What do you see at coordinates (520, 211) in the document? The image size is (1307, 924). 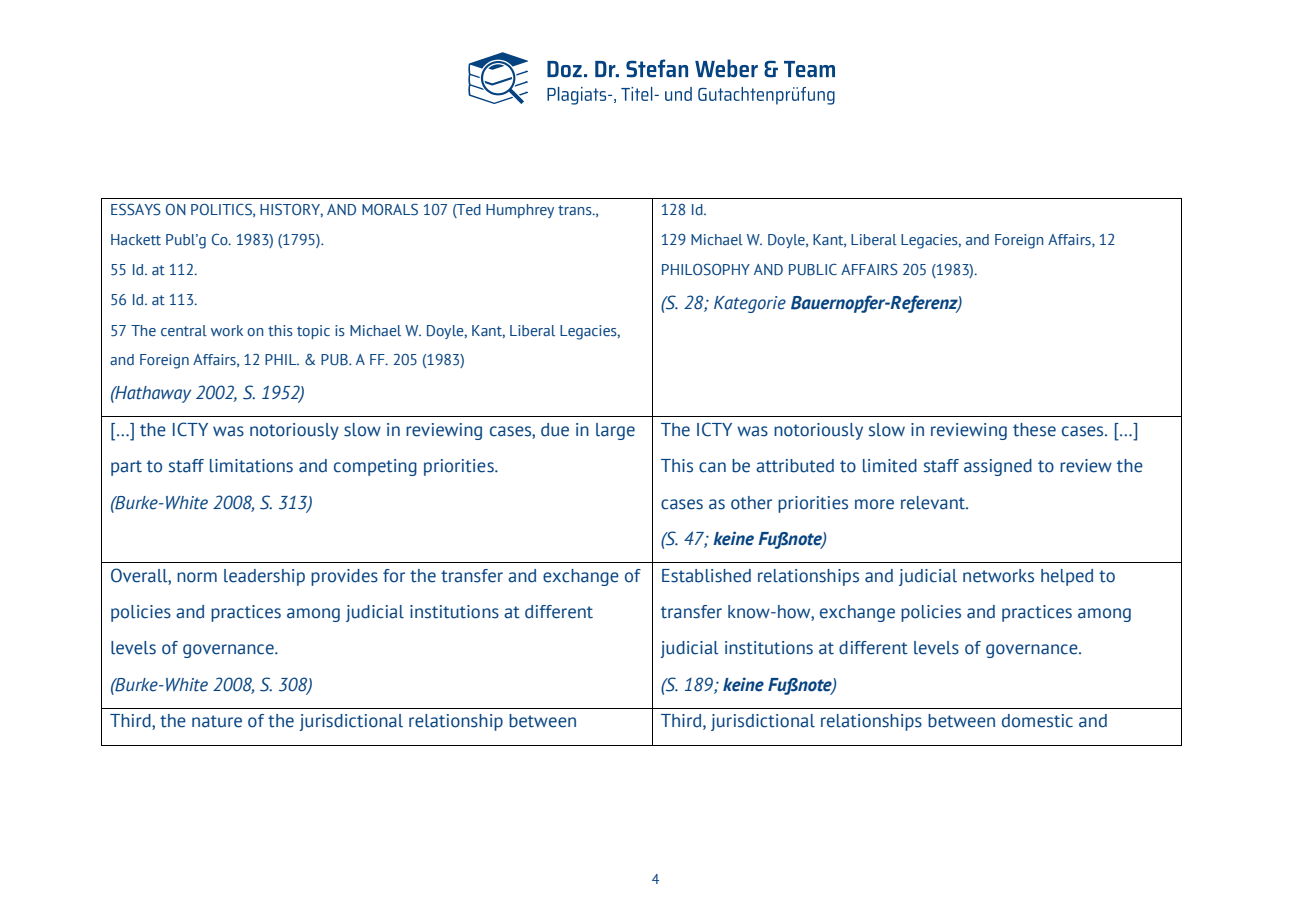 I see `Humphrey` at bounding box center [520, 211].
